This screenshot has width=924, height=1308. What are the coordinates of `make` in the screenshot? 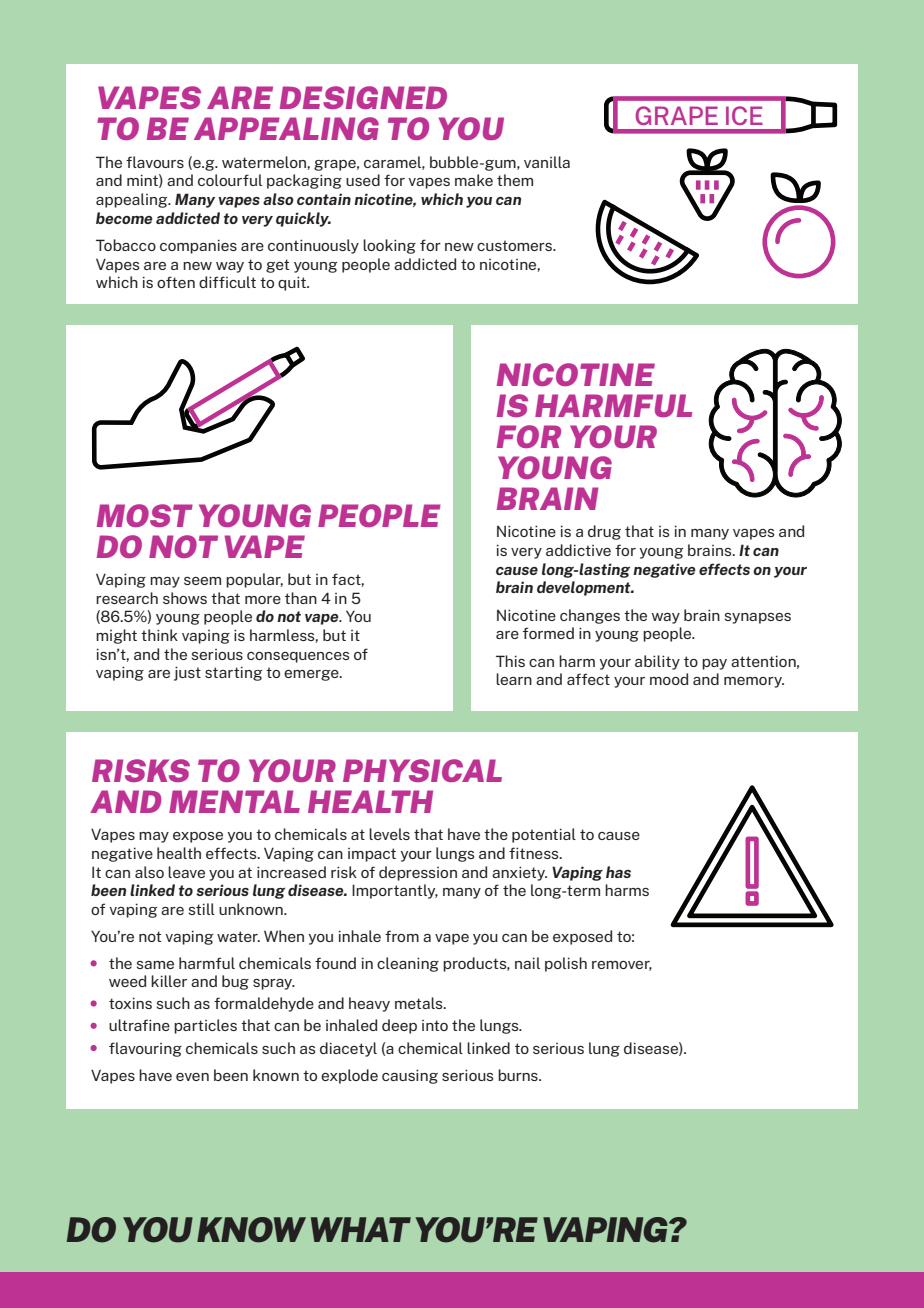 It's located at (474, 180).
